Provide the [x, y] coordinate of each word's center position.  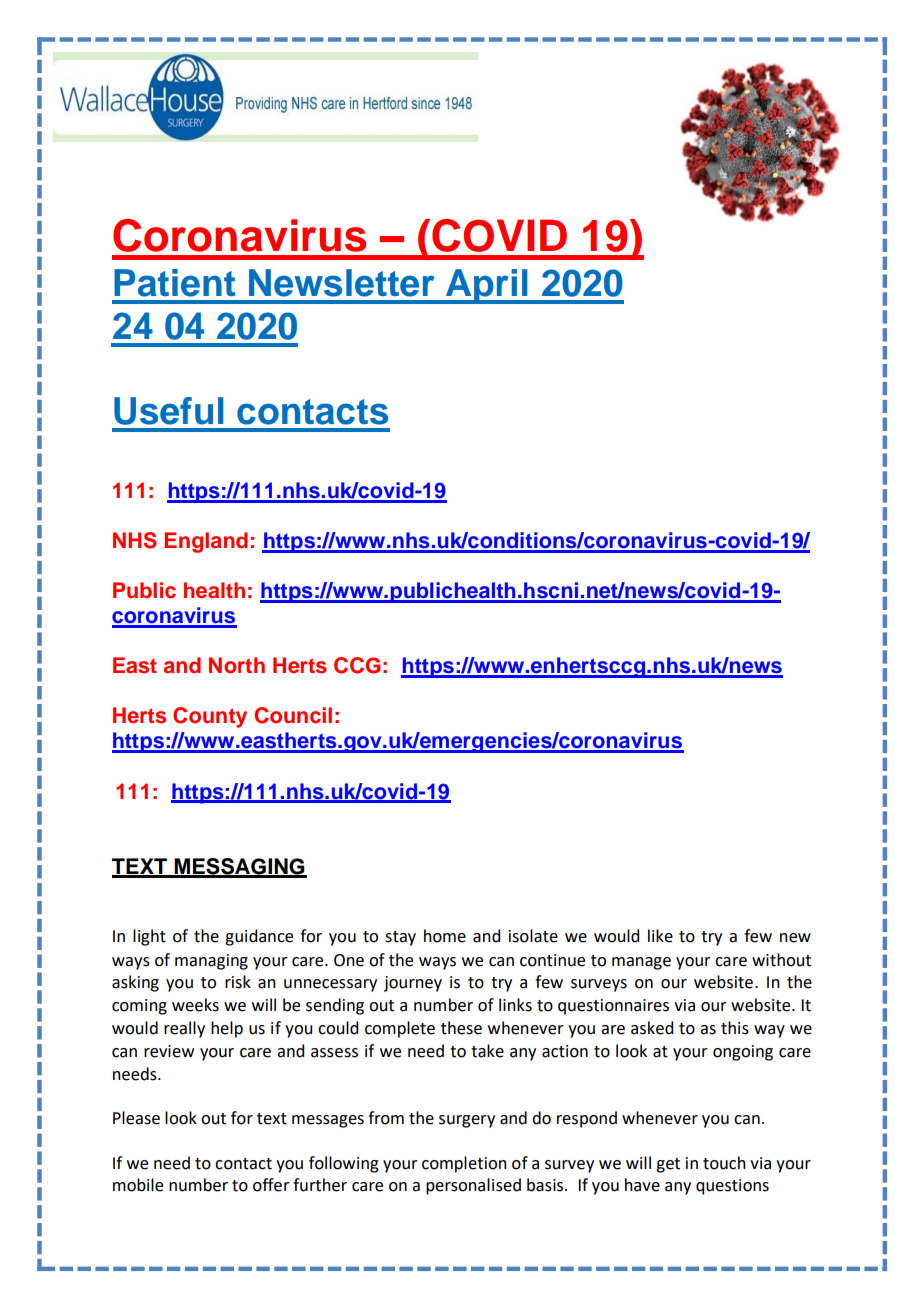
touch [724, 1163]
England [206, 542]
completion [464, 1164]
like [660, 936]
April [487, 286]
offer [271, 1185]
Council [293, 715]
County [210, 717]
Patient [174, 283]
